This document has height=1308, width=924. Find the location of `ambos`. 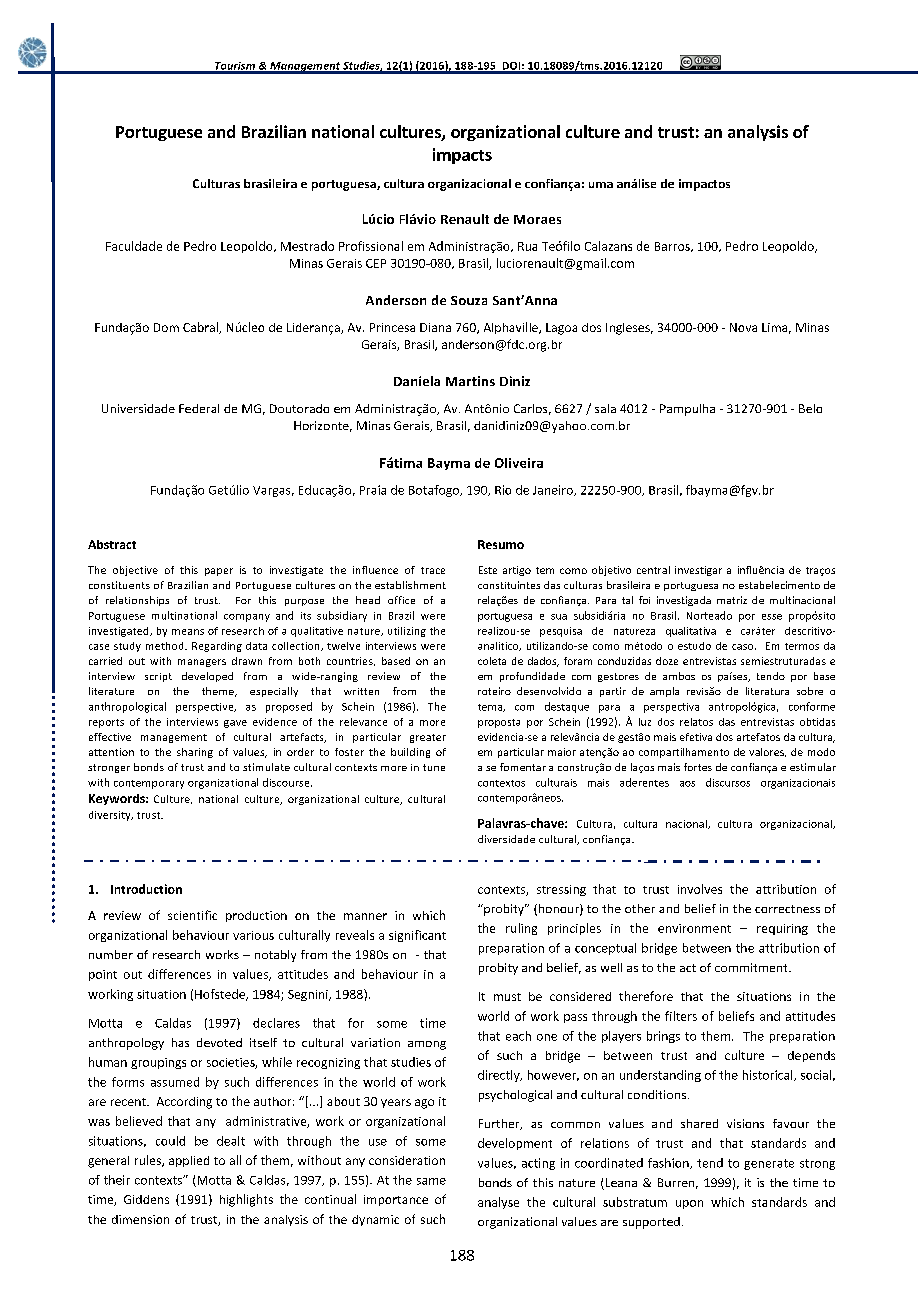

ambos is located at coordinates (679, 676).
